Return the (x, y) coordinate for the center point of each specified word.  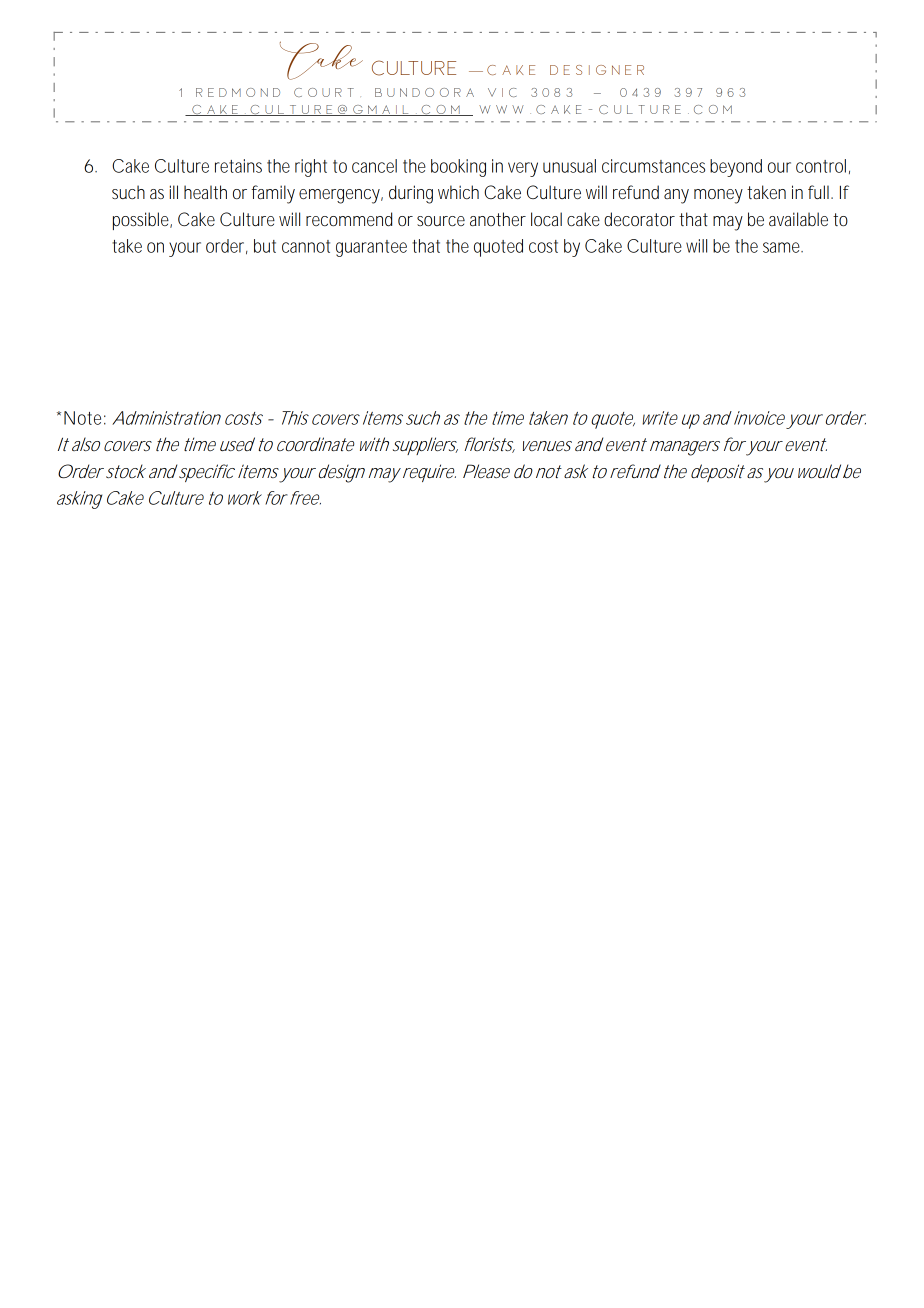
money (718, 196)
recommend (349, 219)
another (498, 219)
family (273, 194)
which (458, 192)
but (265, 246)
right (311, 168)
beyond (736, 168)
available (798, 219)
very (523, 169)
